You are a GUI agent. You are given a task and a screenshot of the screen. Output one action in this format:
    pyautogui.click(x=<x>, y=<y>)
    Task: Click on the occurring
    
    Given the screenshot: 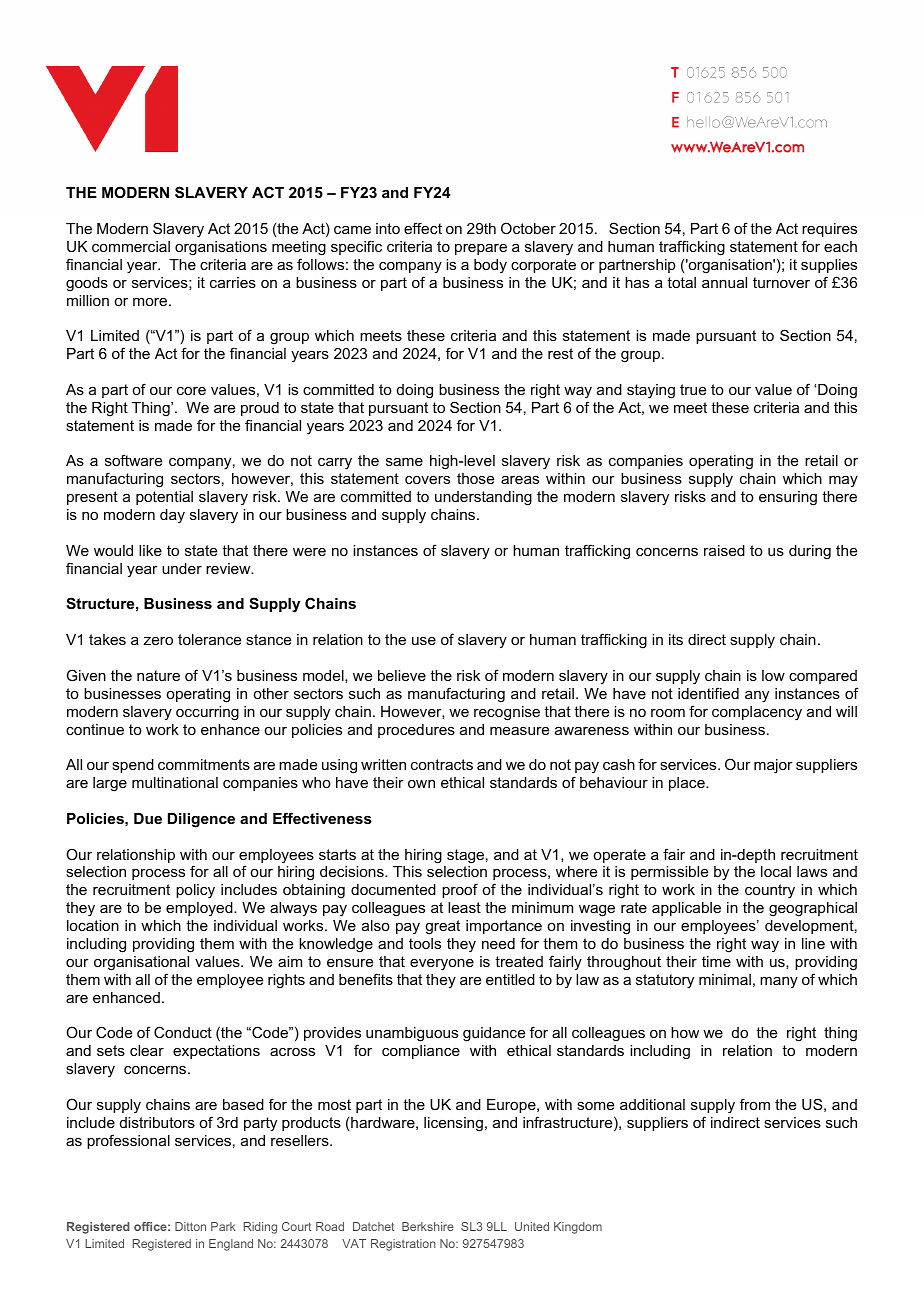 What is the action you would take?
    pyautogui.click(x=207, y=713)
